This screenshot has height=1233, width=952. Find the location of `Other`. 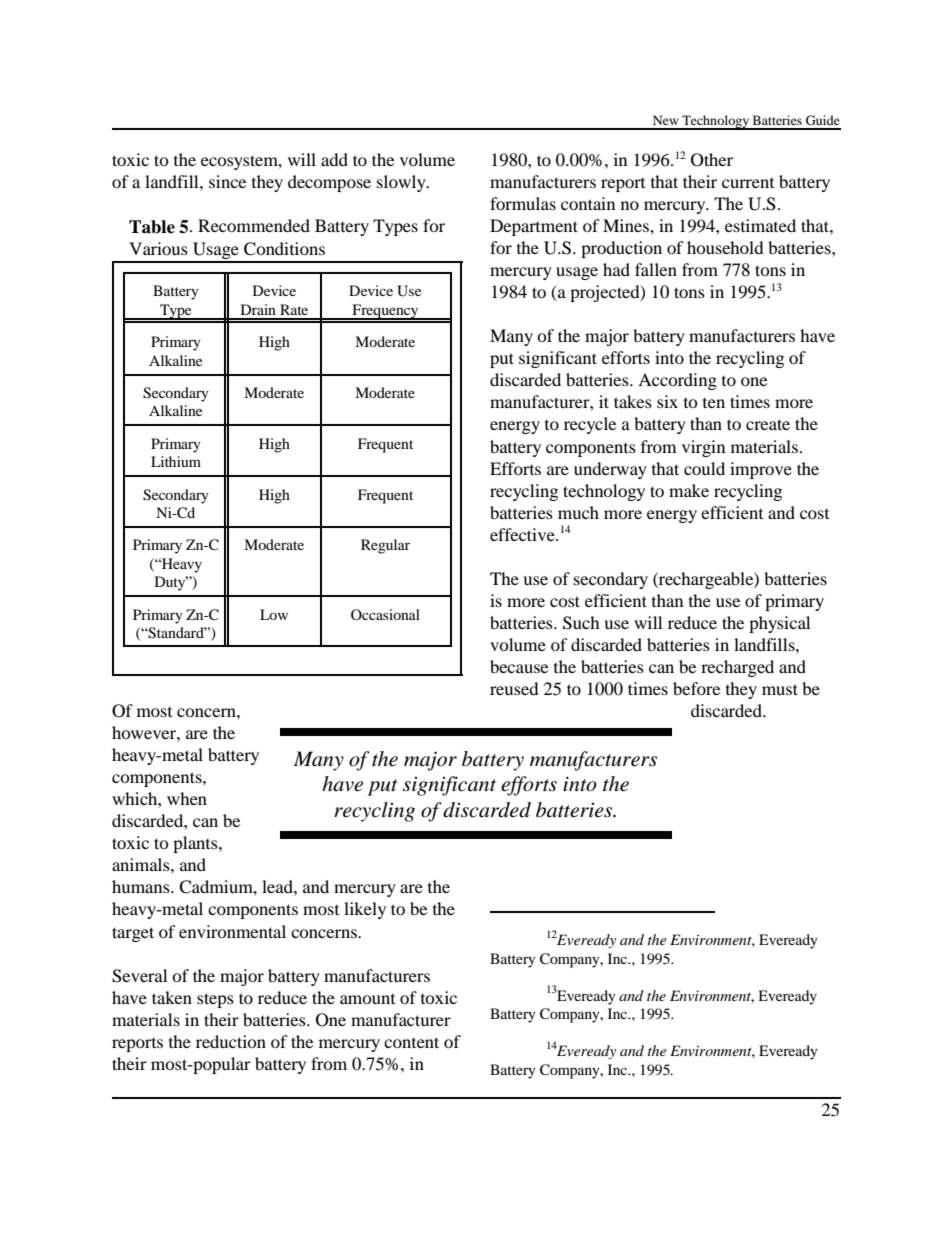

Other is located at coordinates (712, 160).
